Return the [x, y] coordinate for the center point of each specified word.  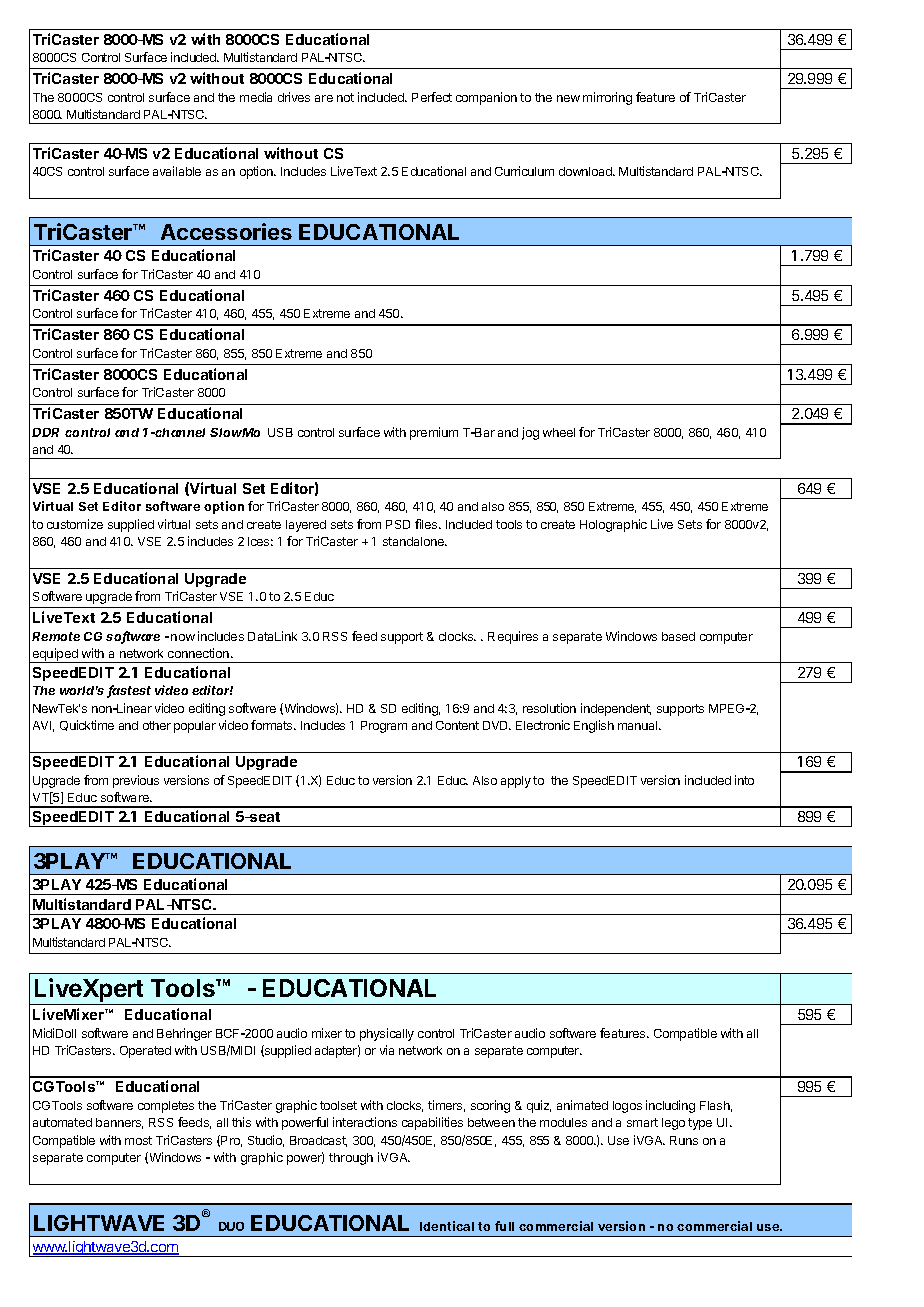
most [138, 1140]
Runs [684, 1140]
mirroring [607, 98]
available [177, 171]
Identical [447, 1226]
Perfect [432, 97]
